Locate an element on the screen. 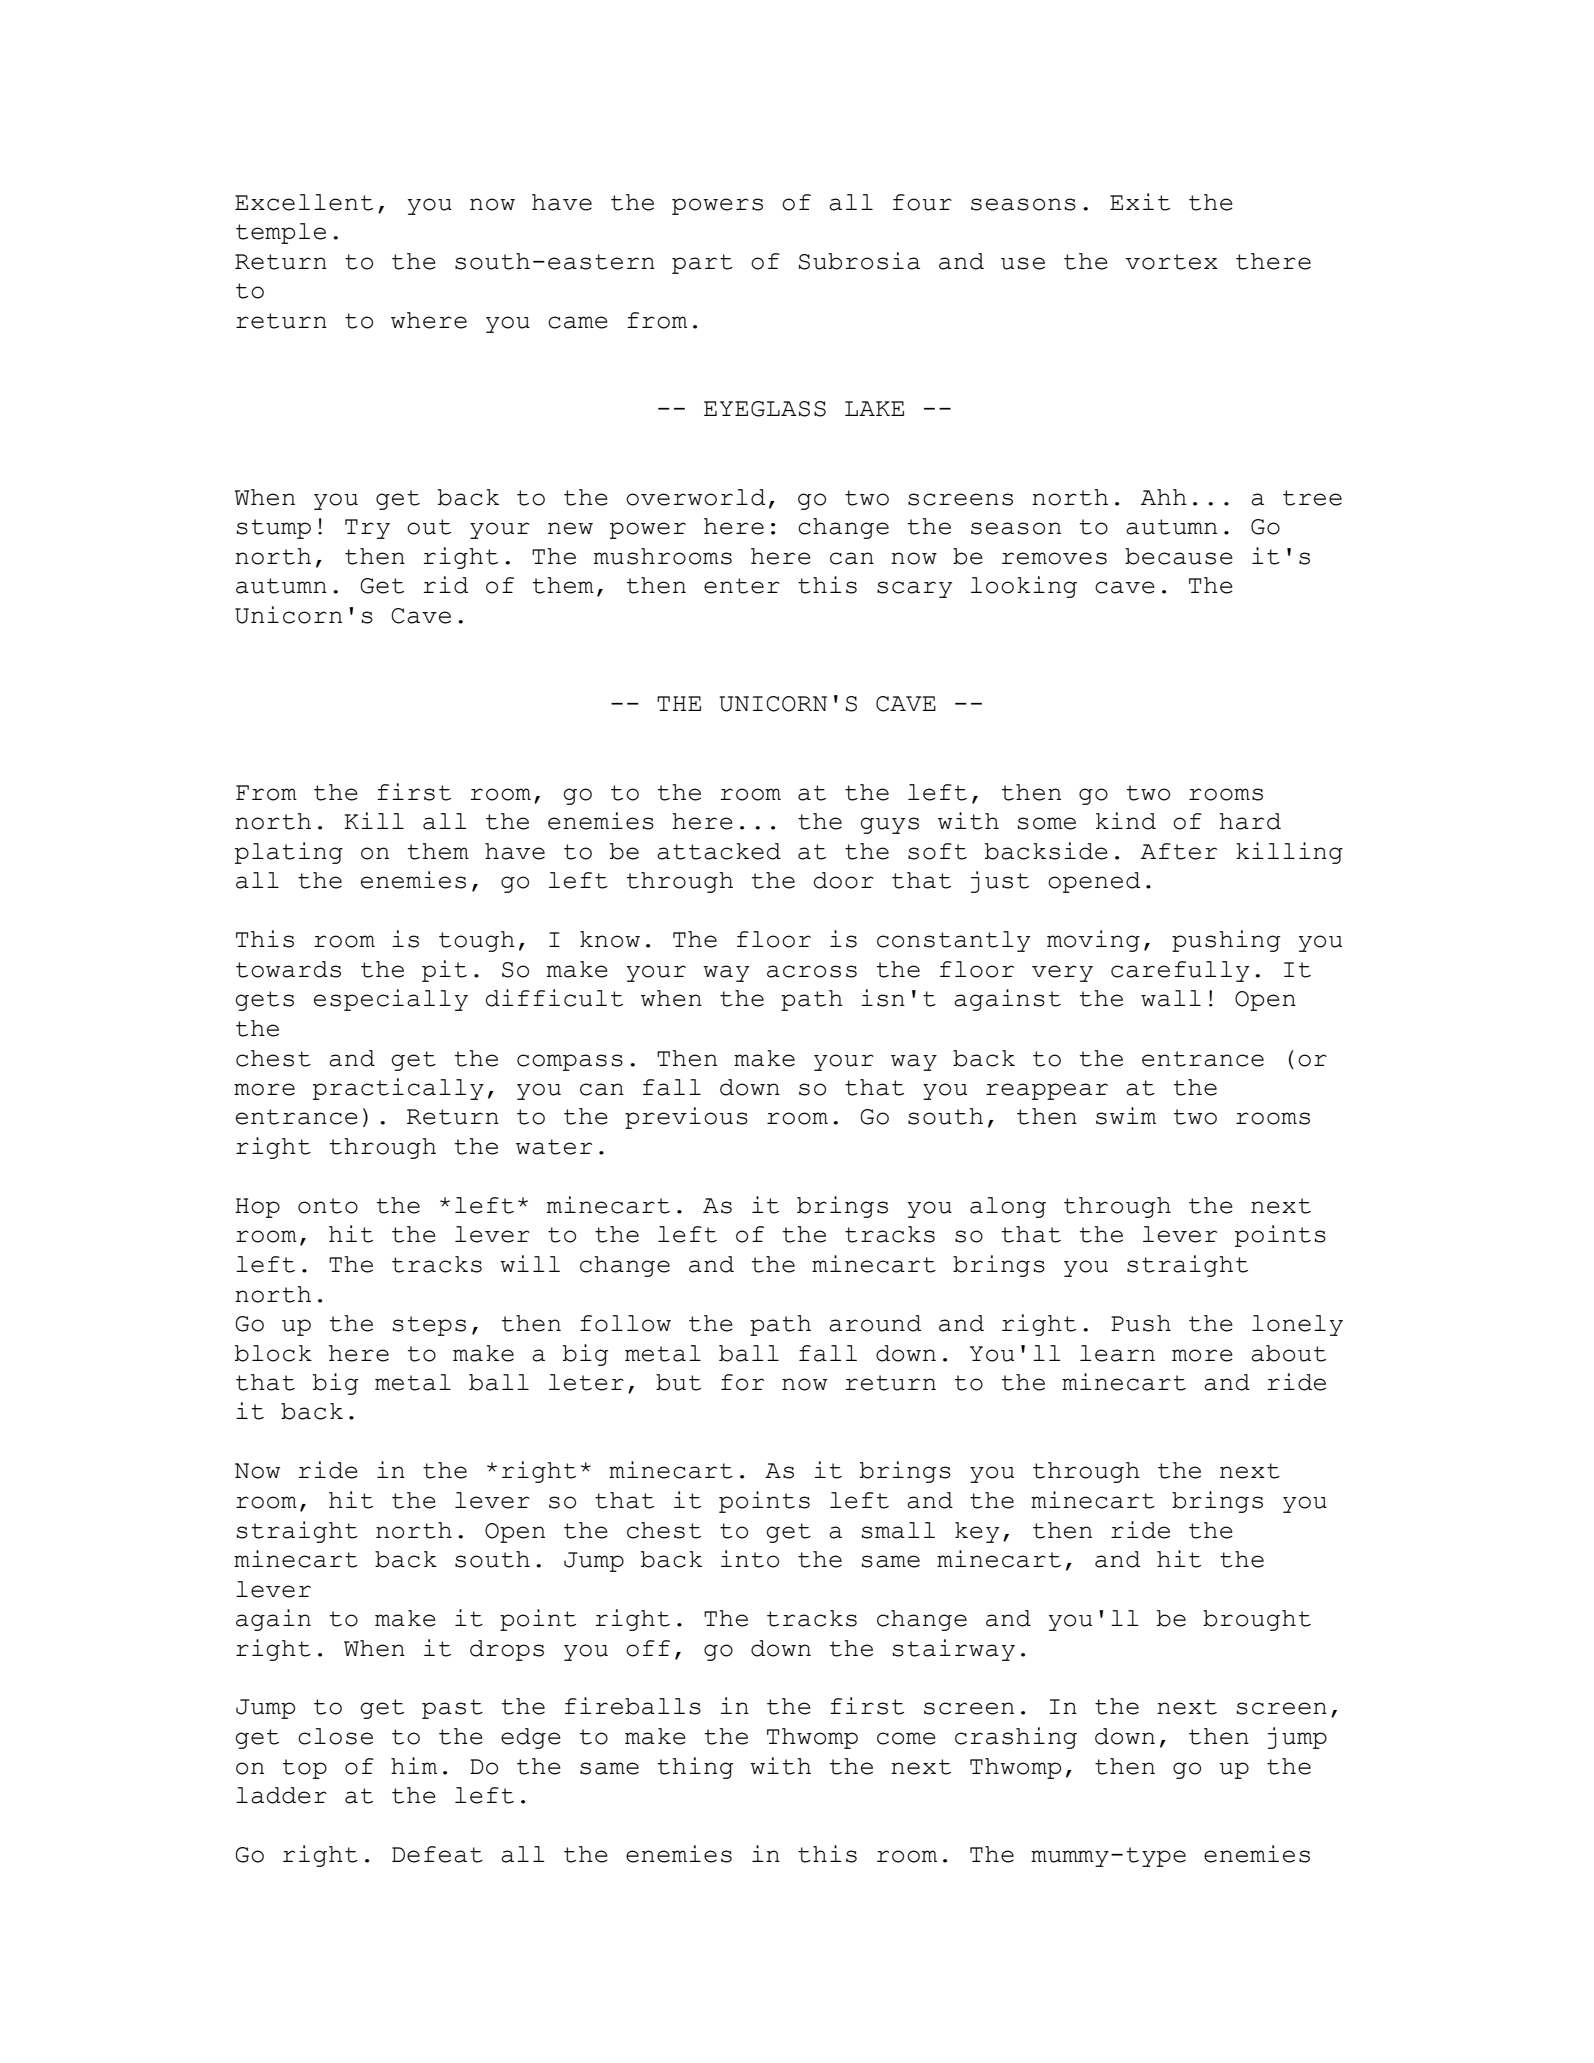 The image size is (1594, 2063). around is located at coordinates (875, 1323).
